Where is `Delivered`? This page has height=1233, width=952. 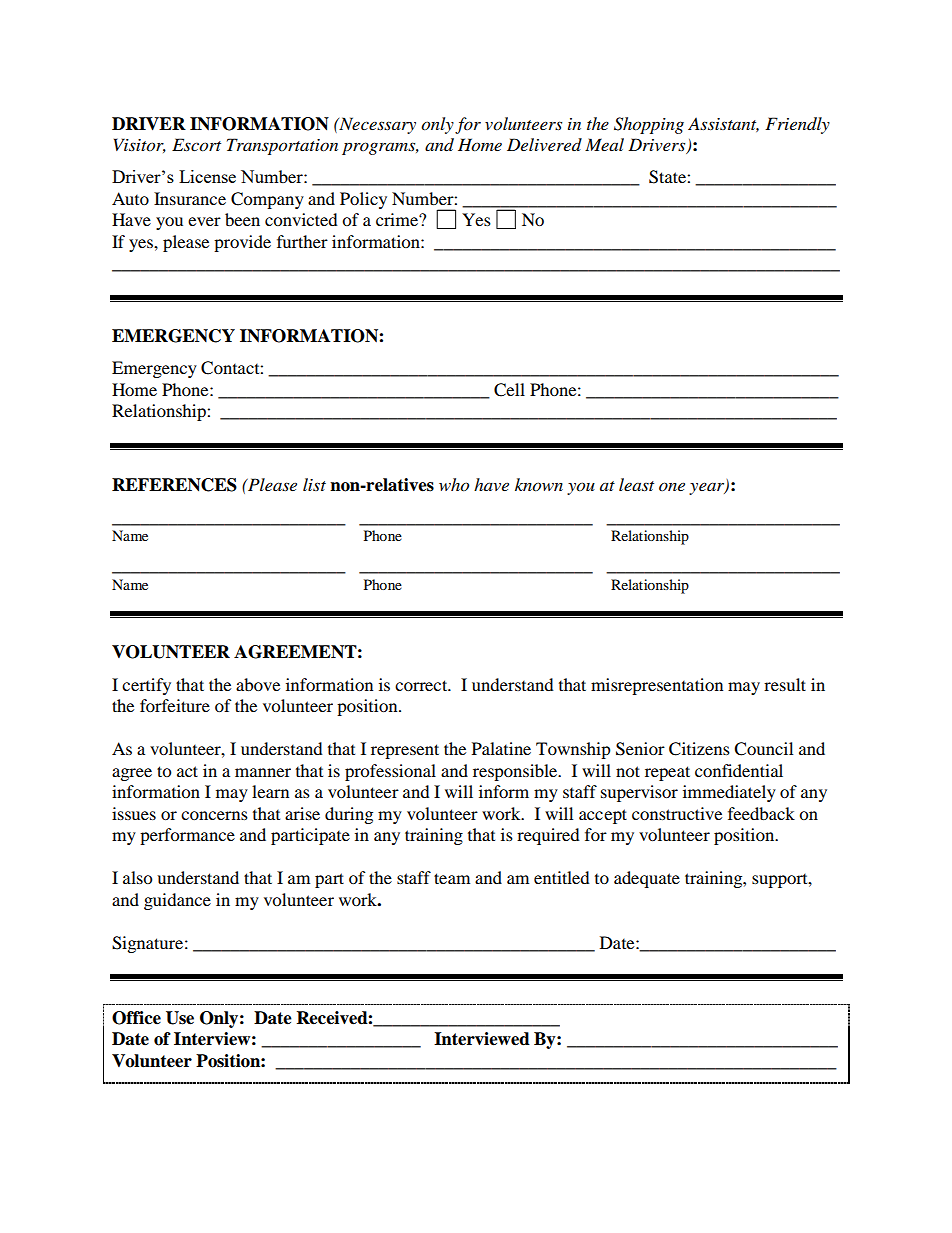
Delivered is located at coordinates (544, 144).
